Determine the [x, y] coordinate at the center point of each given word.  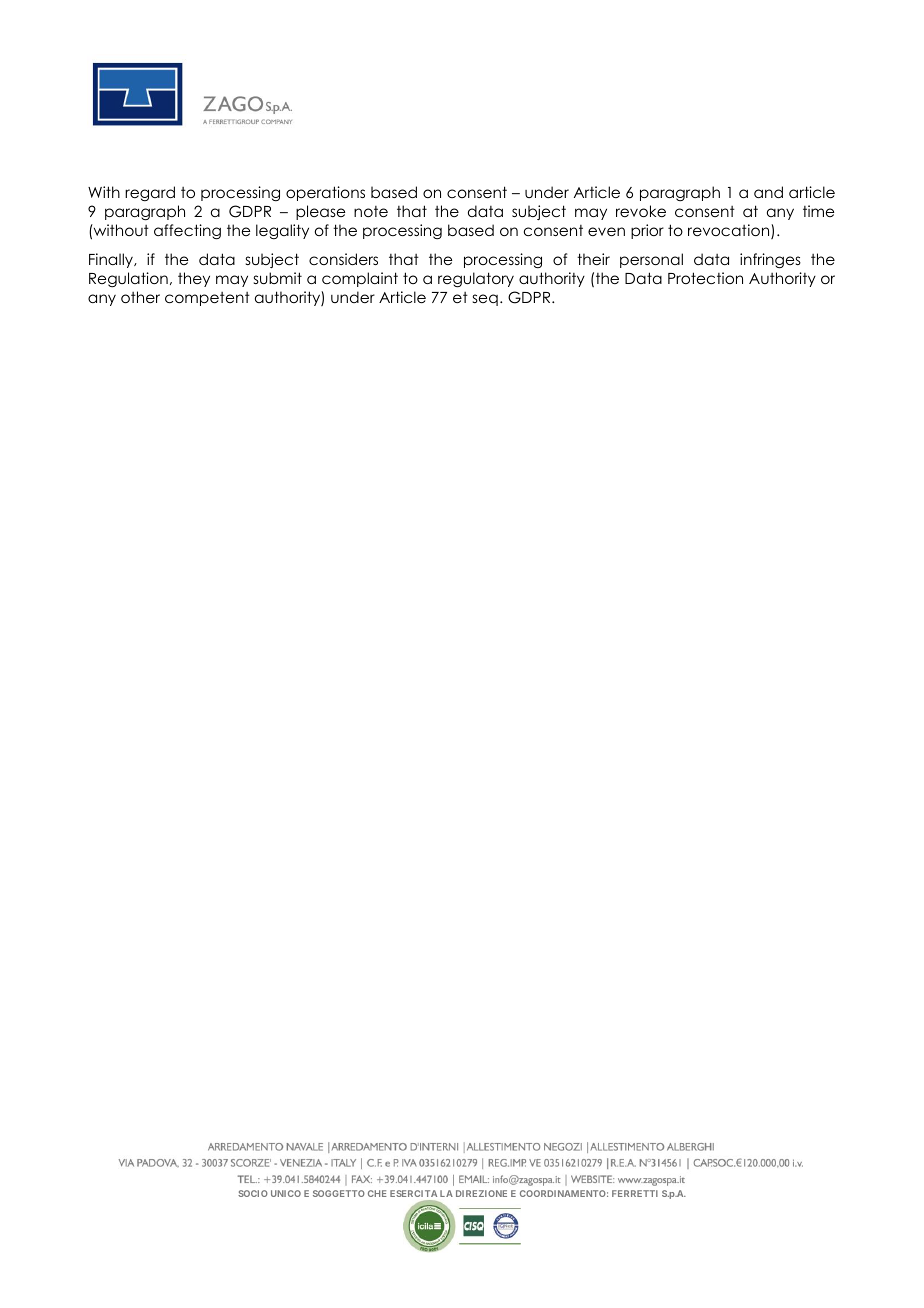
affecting [187, 232]
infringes [770, 261]
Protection [705, 278]
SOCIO [253, 1193]
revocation [730, 231]
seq [485, 300]
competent [207, 299]
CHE [377, 1193]
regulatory [476, 280]
